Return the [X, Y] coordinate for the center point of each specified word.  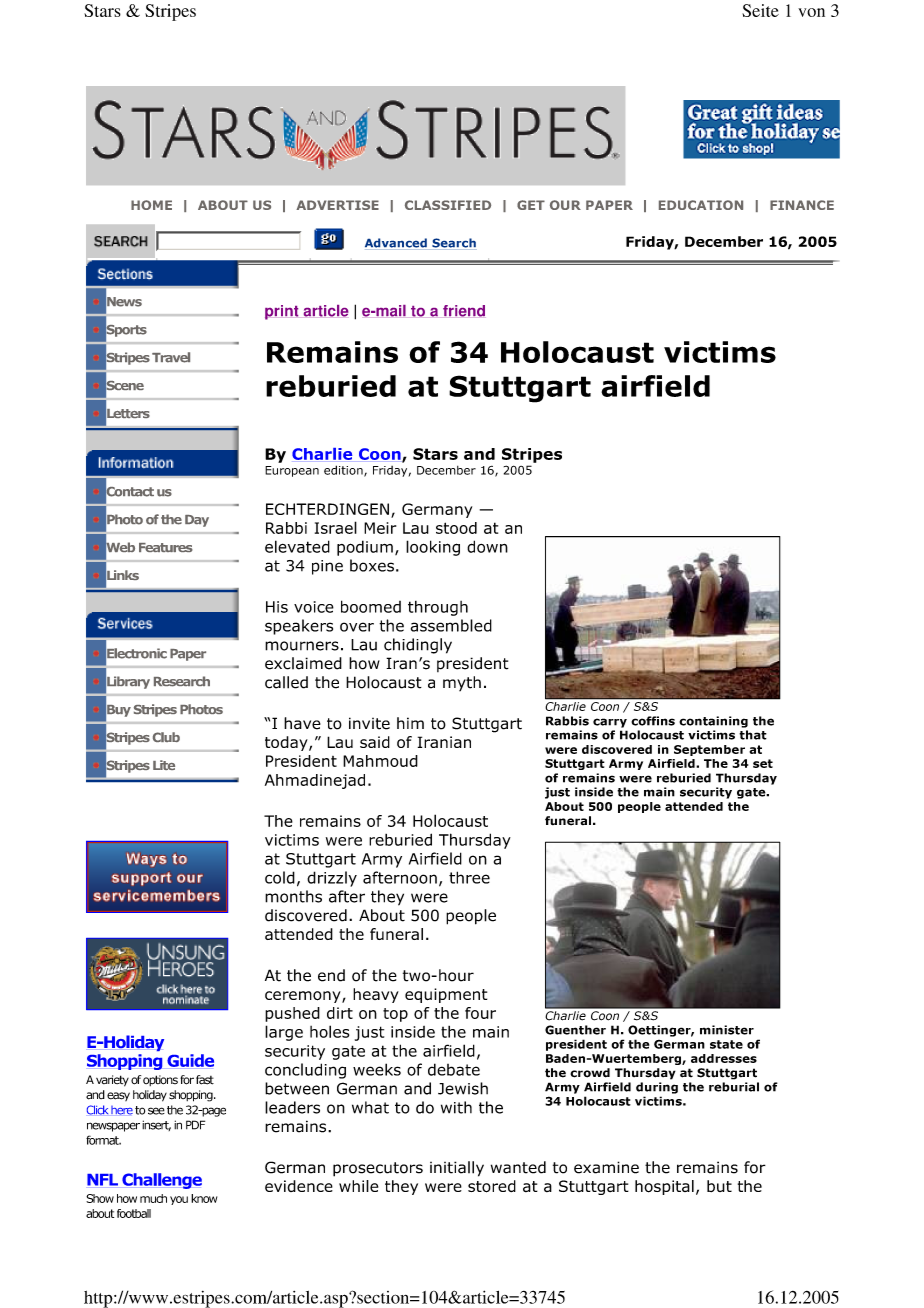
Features [166, 547]
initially [457, 1169]
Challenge [162, 1181]
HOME [151, 205]
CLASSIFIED [448, 205]
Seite [760, 10]
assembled [451, 625]
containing [713, 722]
